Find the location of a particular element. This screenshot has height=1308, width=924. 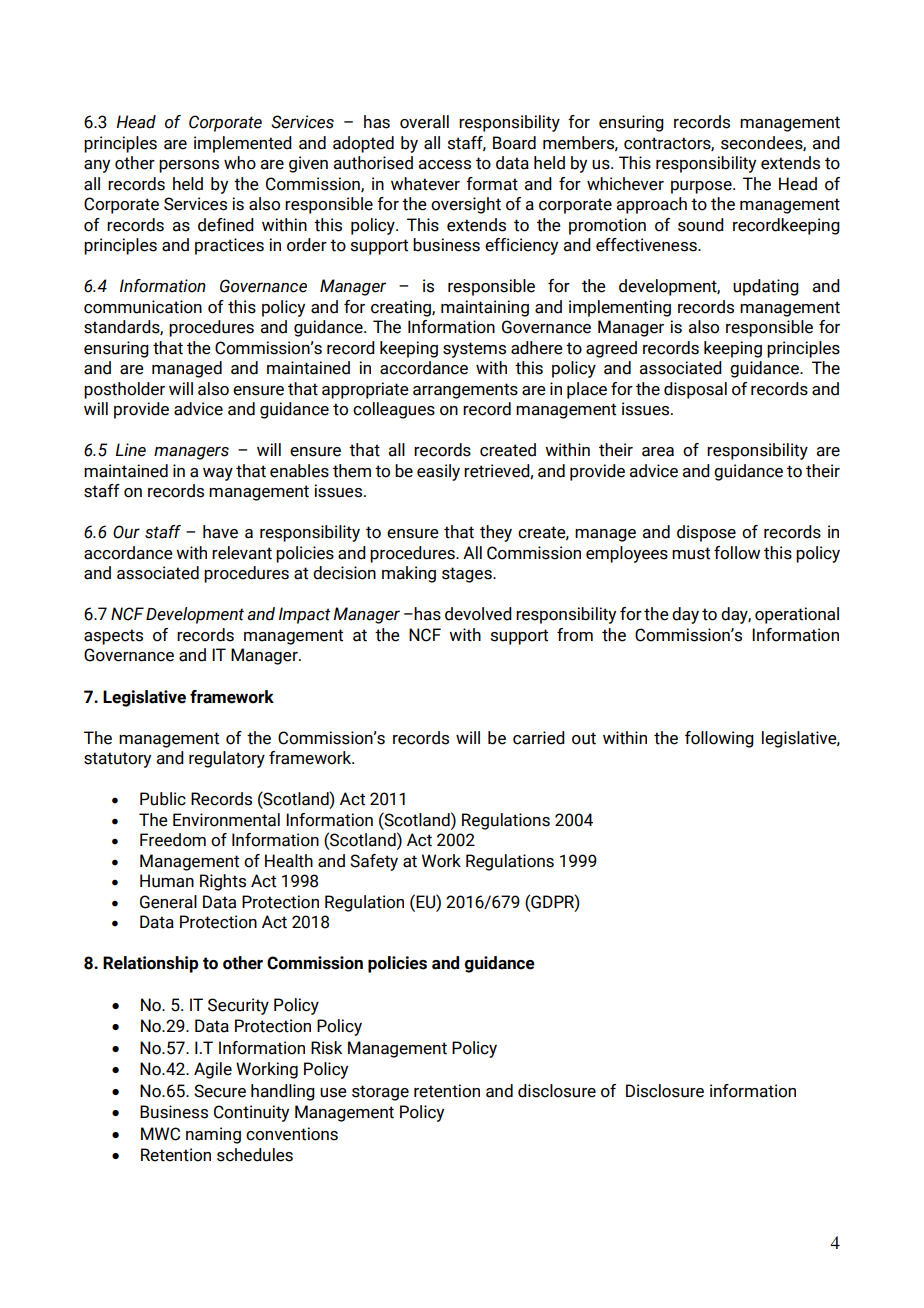

access is located at coordinates (445, 165).
